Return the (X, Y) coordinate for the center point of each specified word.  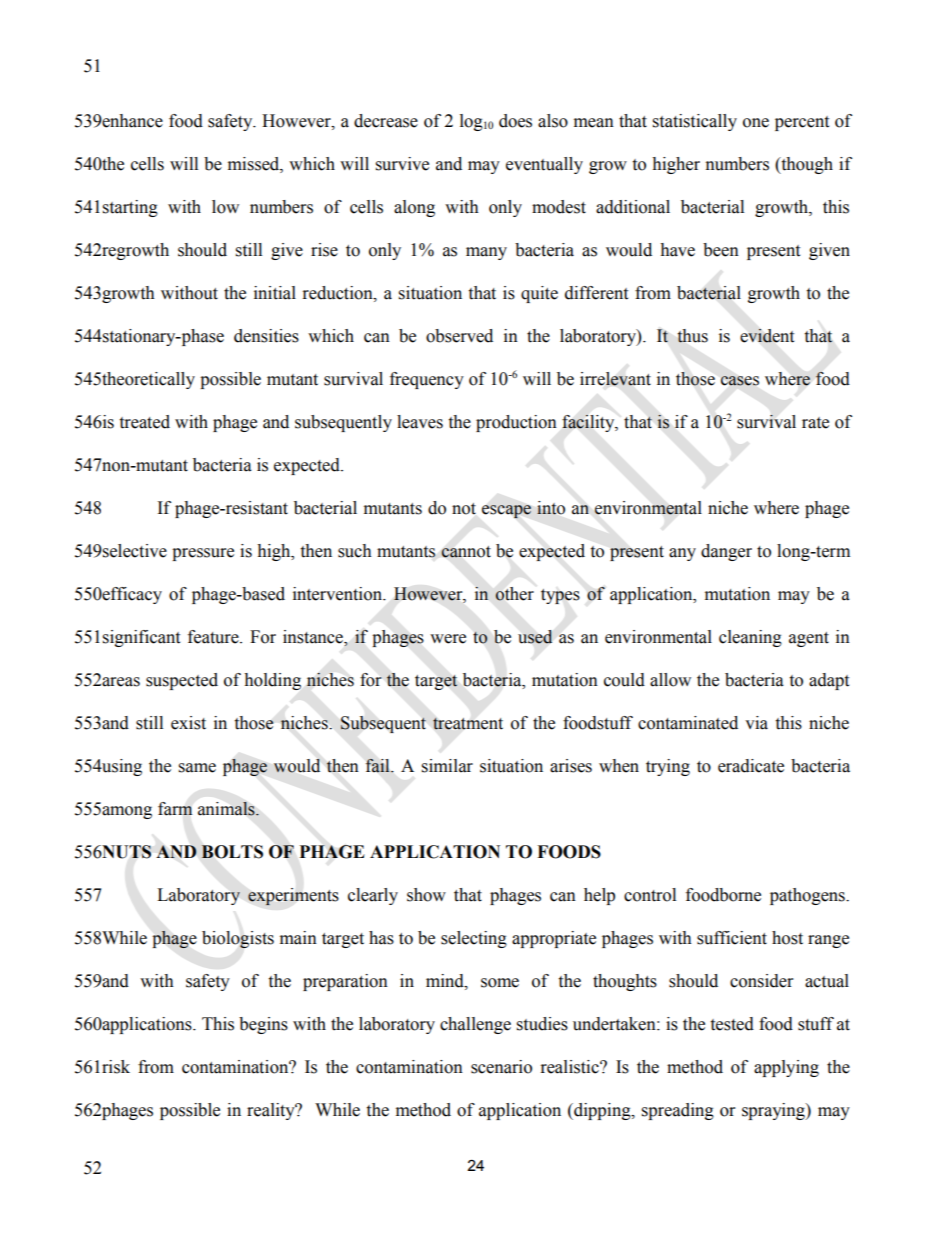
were (448, 639)
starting (130, 208)
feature (214, 637)
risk (116, 1067)
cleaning (750, 638)
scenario (501, 1067)
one (756, 123)
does (515, 121)
